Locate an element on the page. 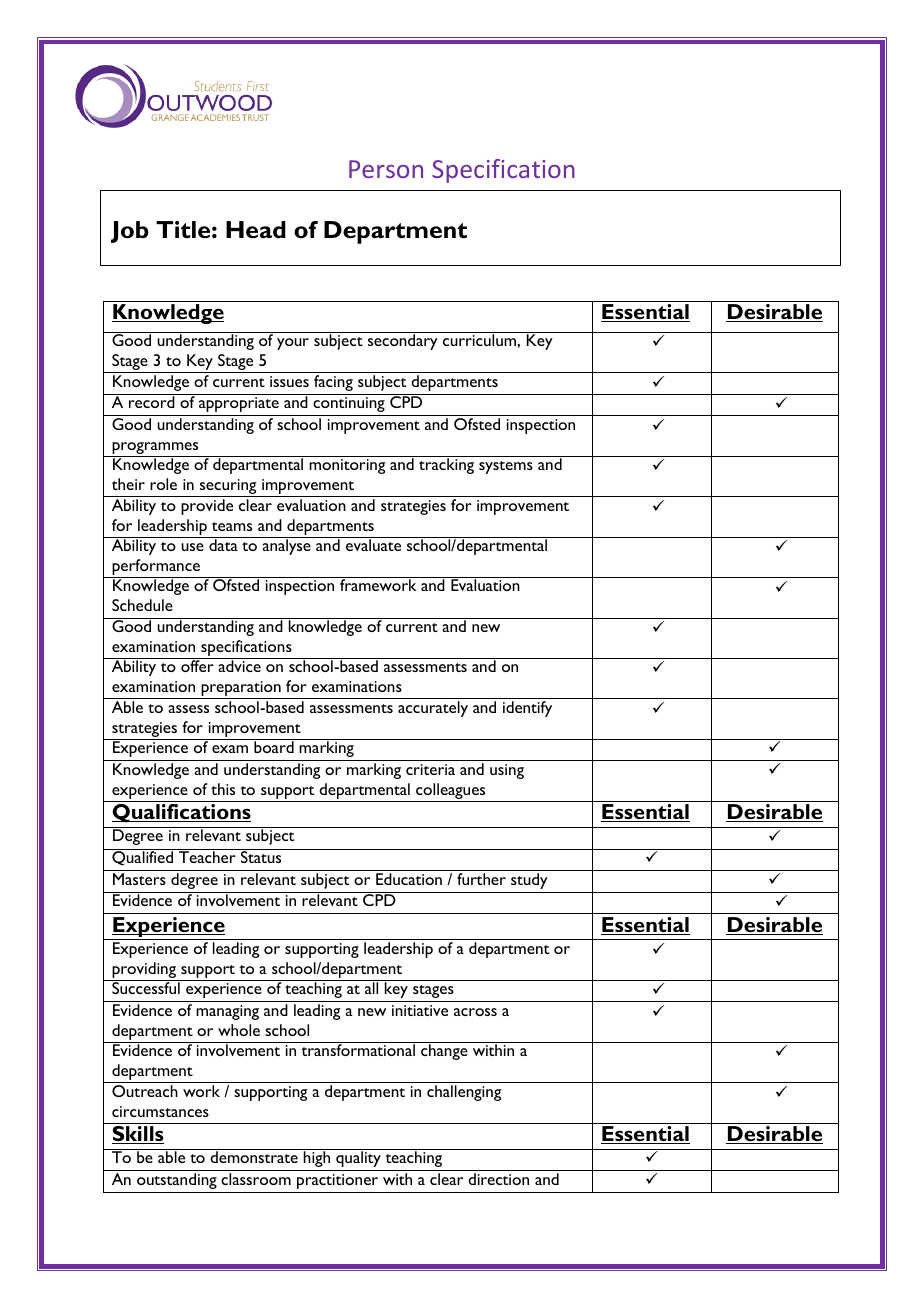 This image has height=1308, width=924. Status is located at coordinates (261, 856).
